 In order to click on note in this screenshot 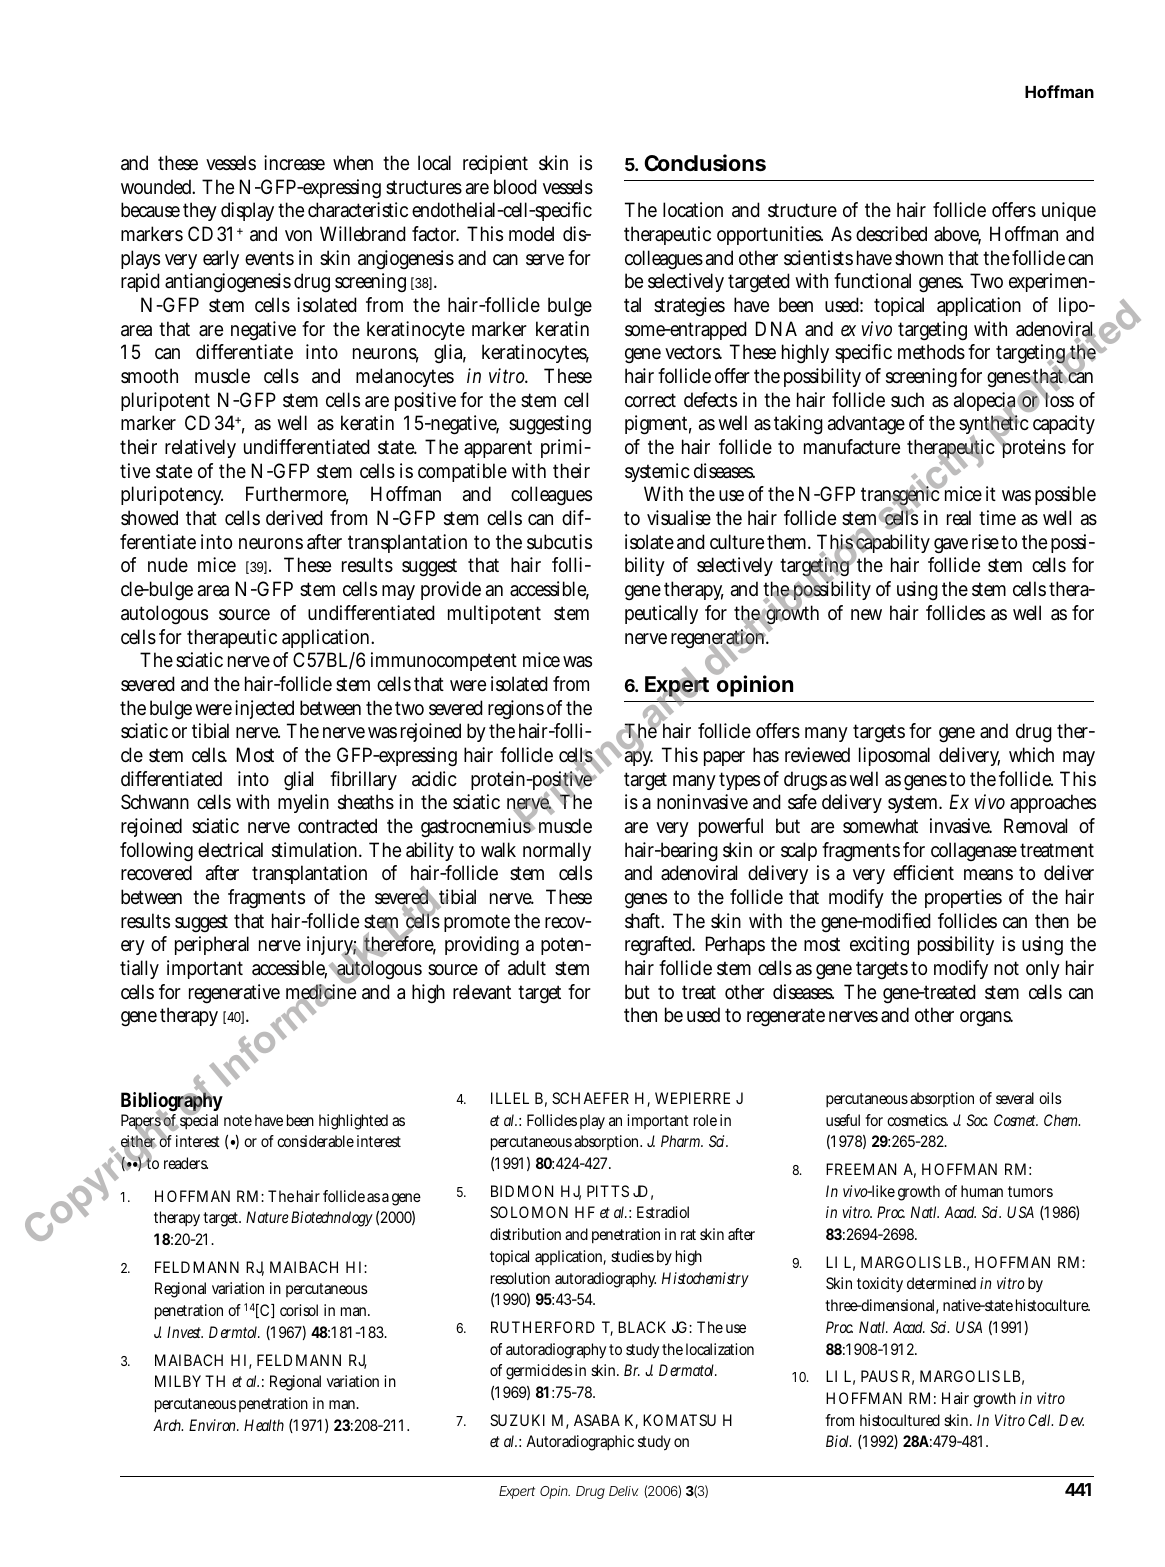, I will do `click(238, 1120)`.
